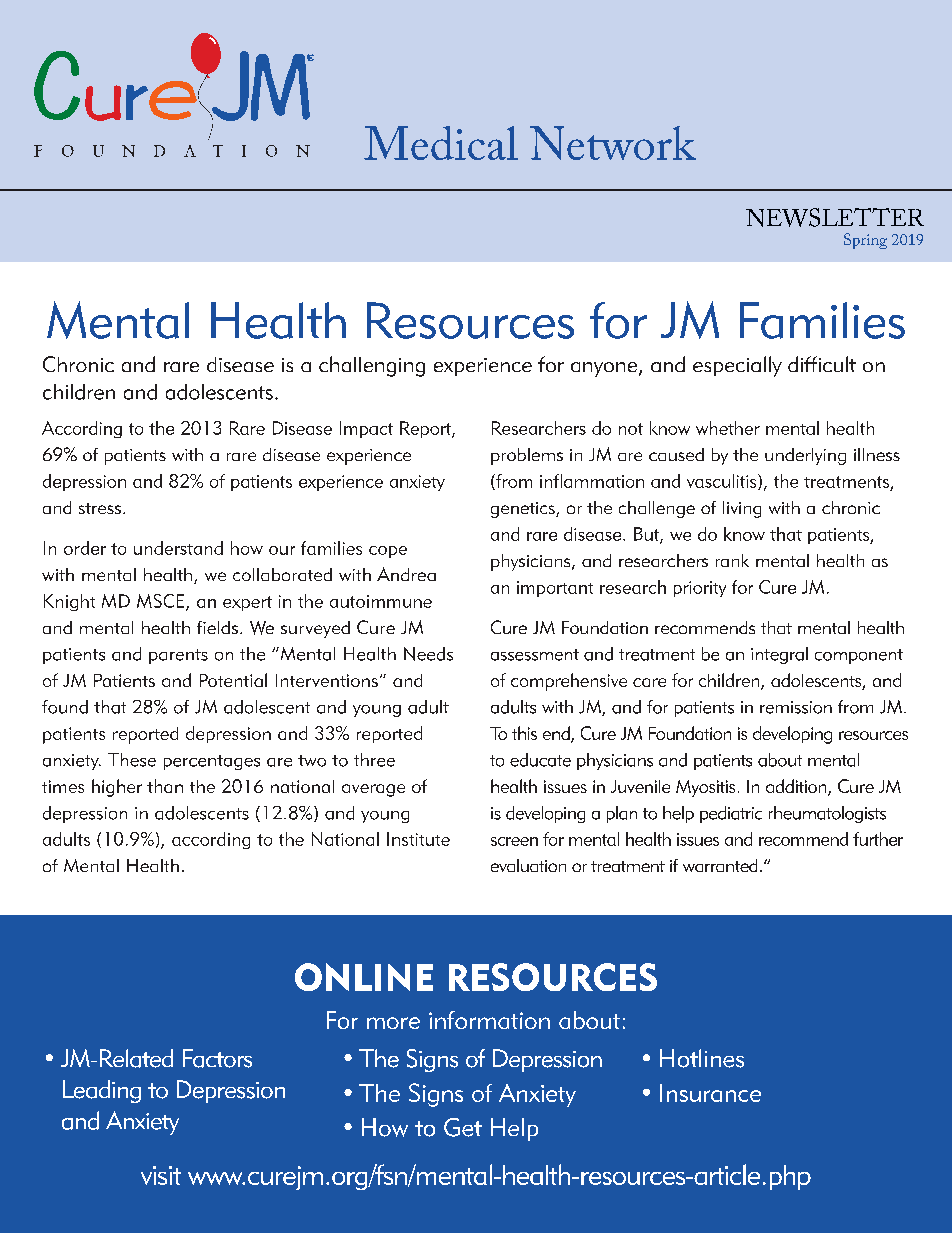 The height and width of the page is (1233, 952). What do you see at coordinates (524, 510) in the page?
I see `genetics` at bounding box center [524, 510].
